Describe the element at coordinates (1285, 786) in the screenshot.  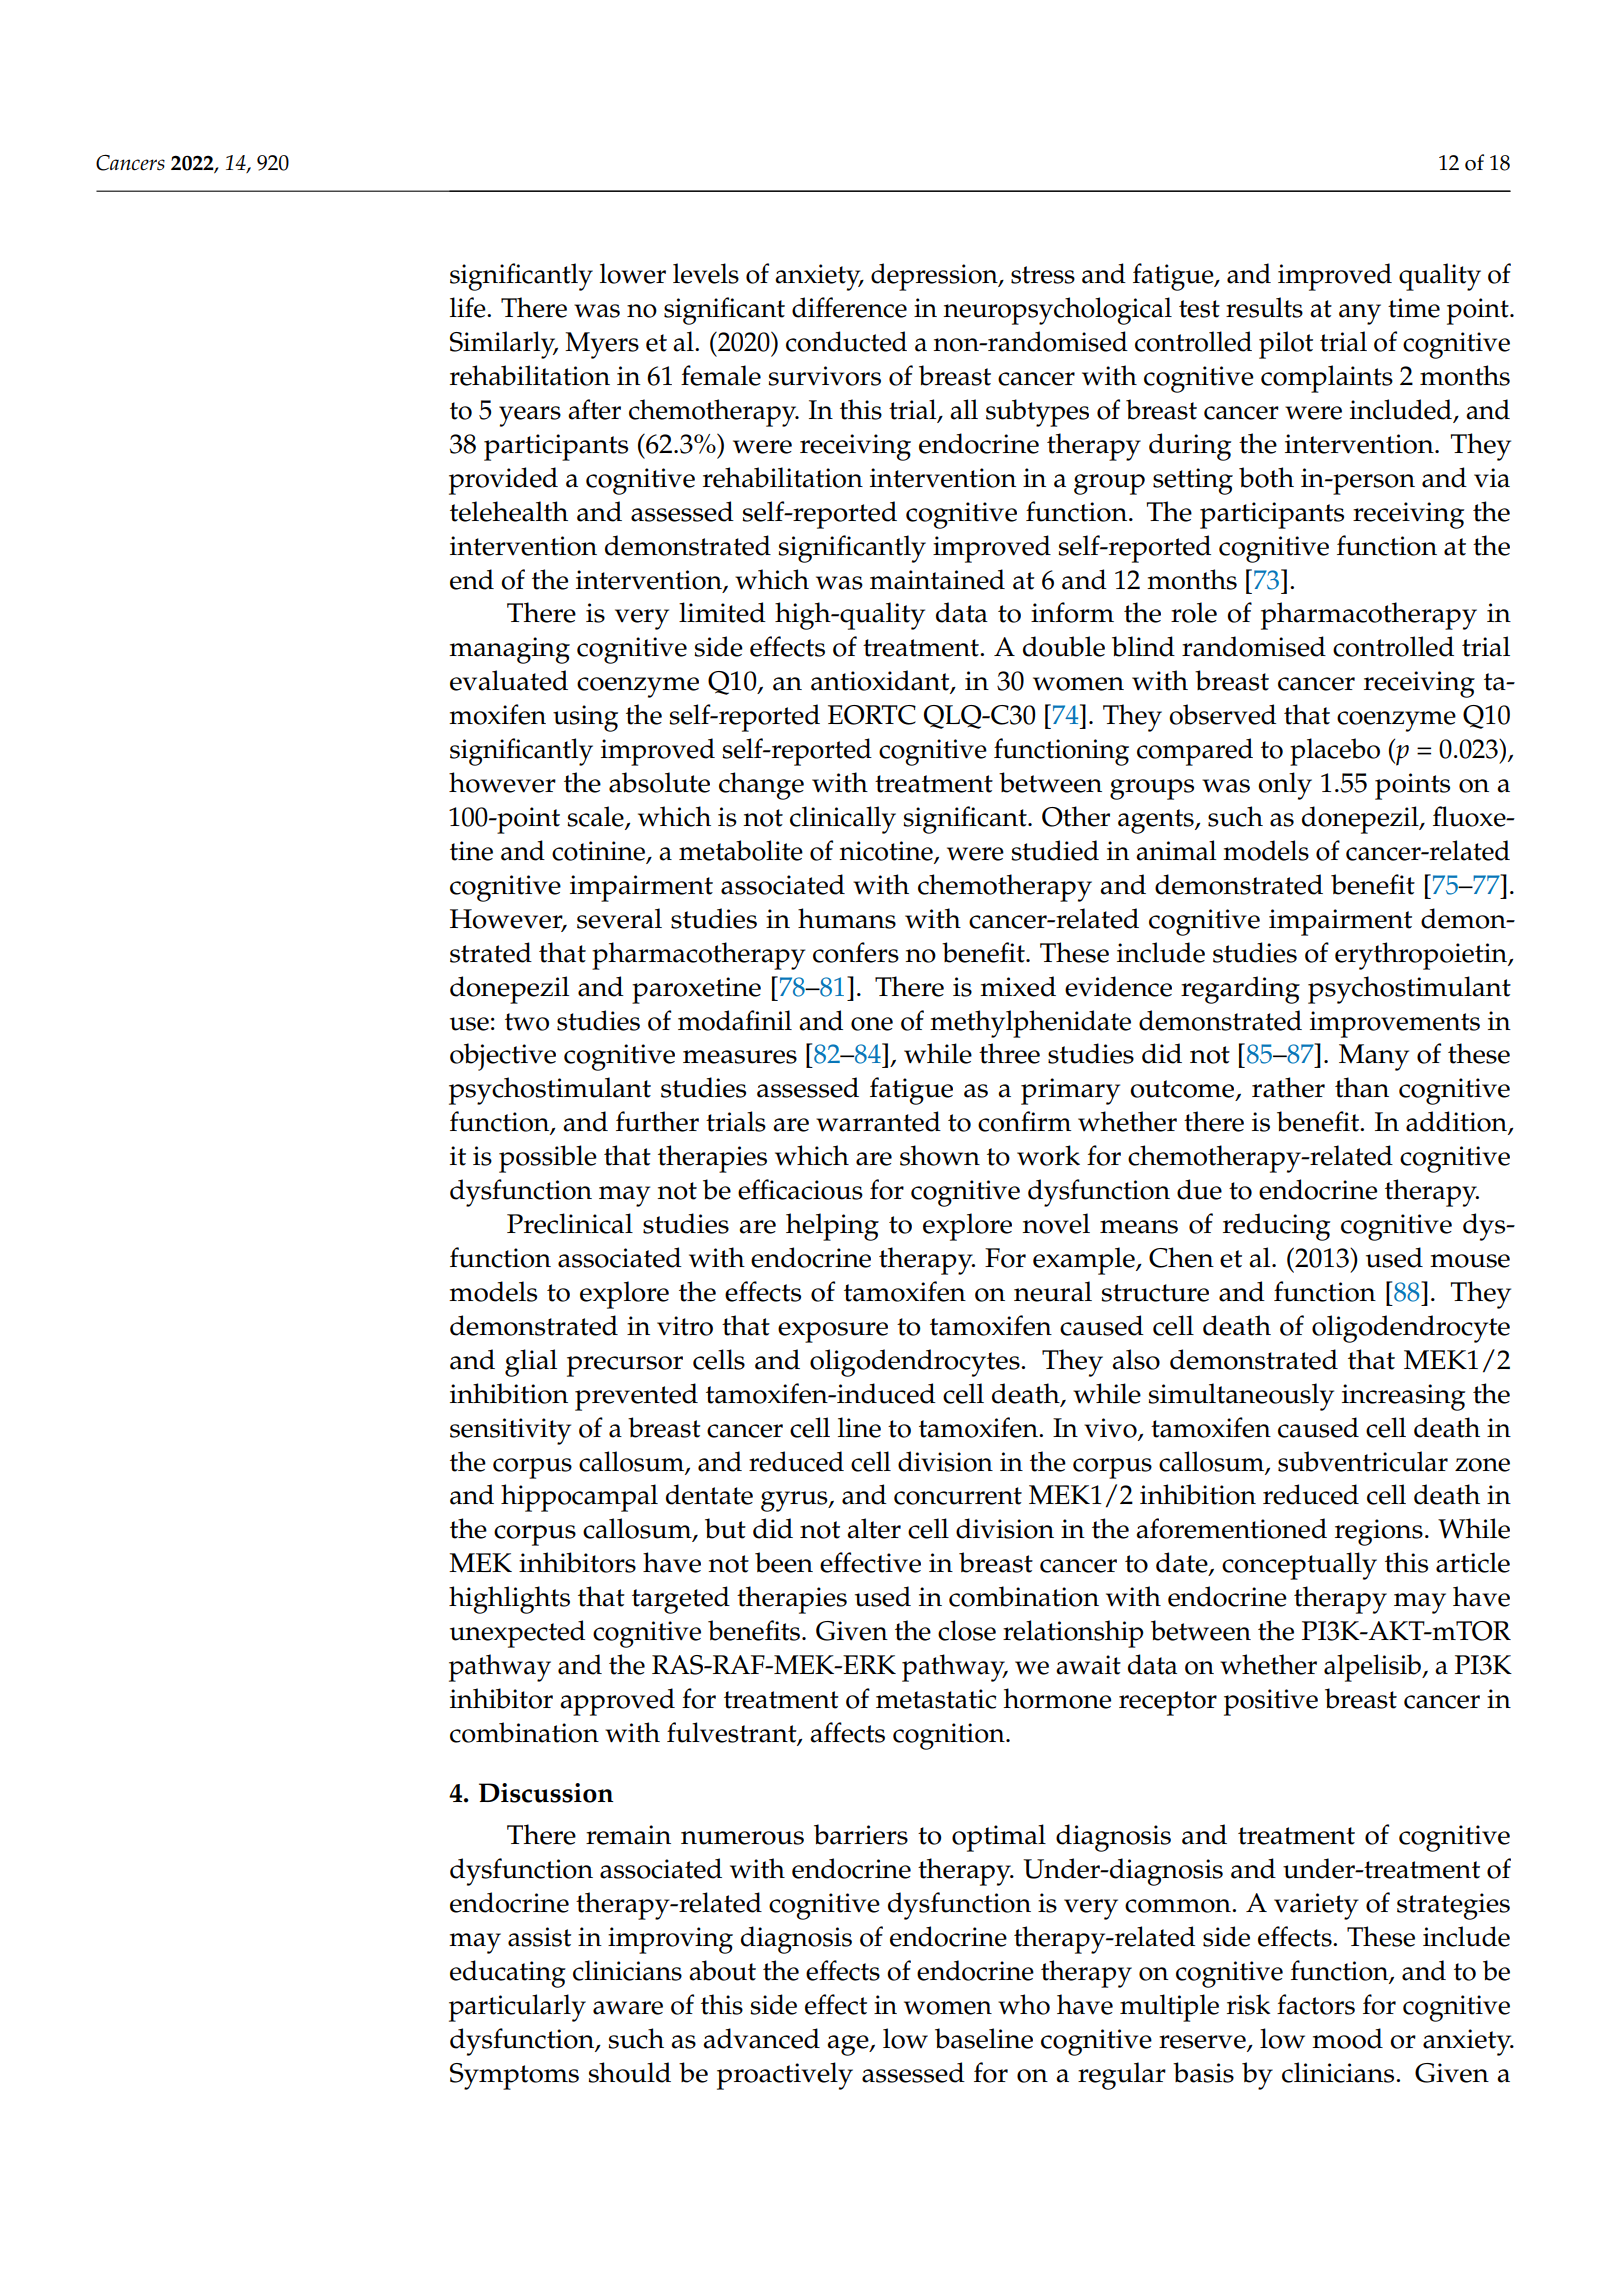
I see `only` at that location.
